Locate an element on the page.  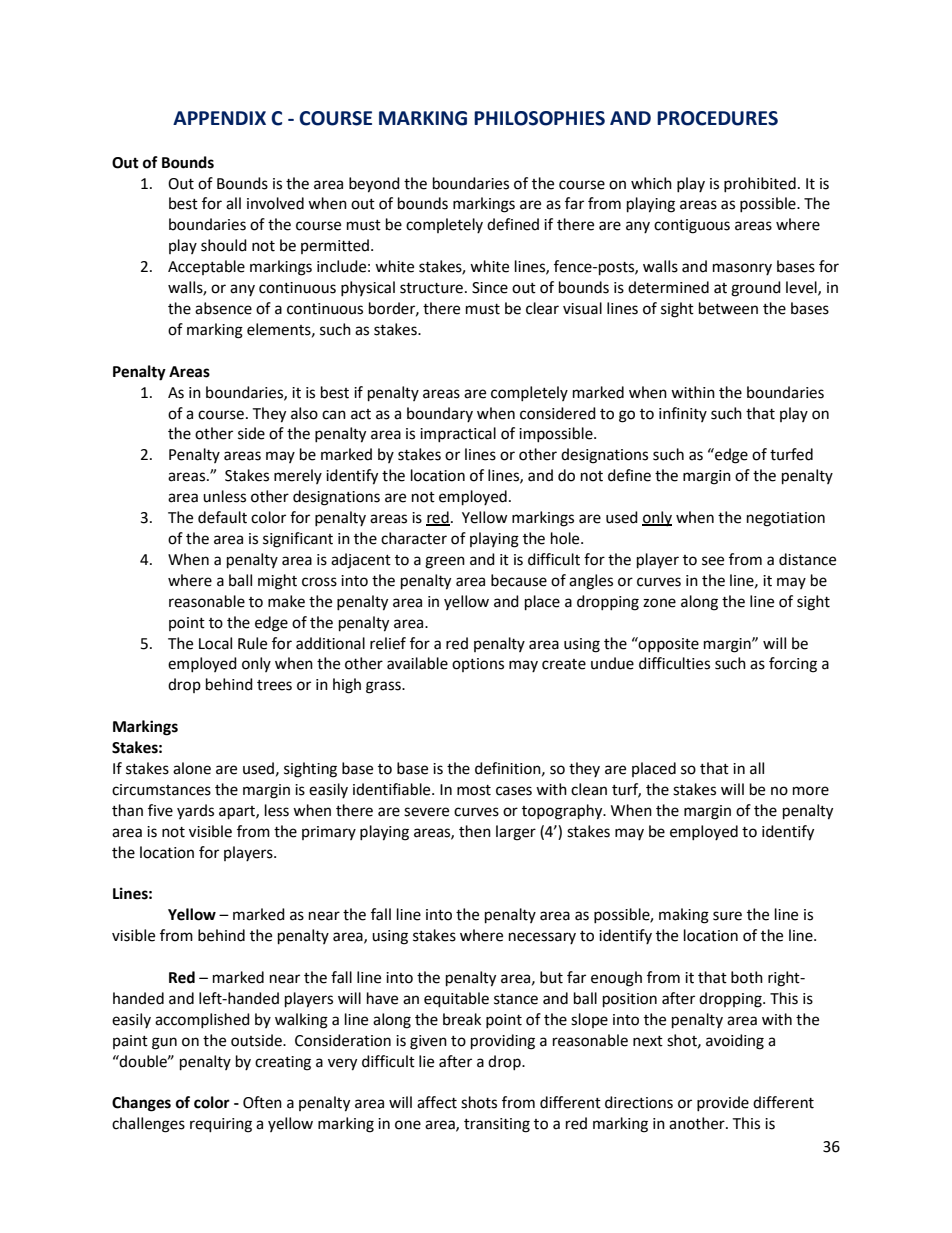
yards is located at coordinates (195, 811).
